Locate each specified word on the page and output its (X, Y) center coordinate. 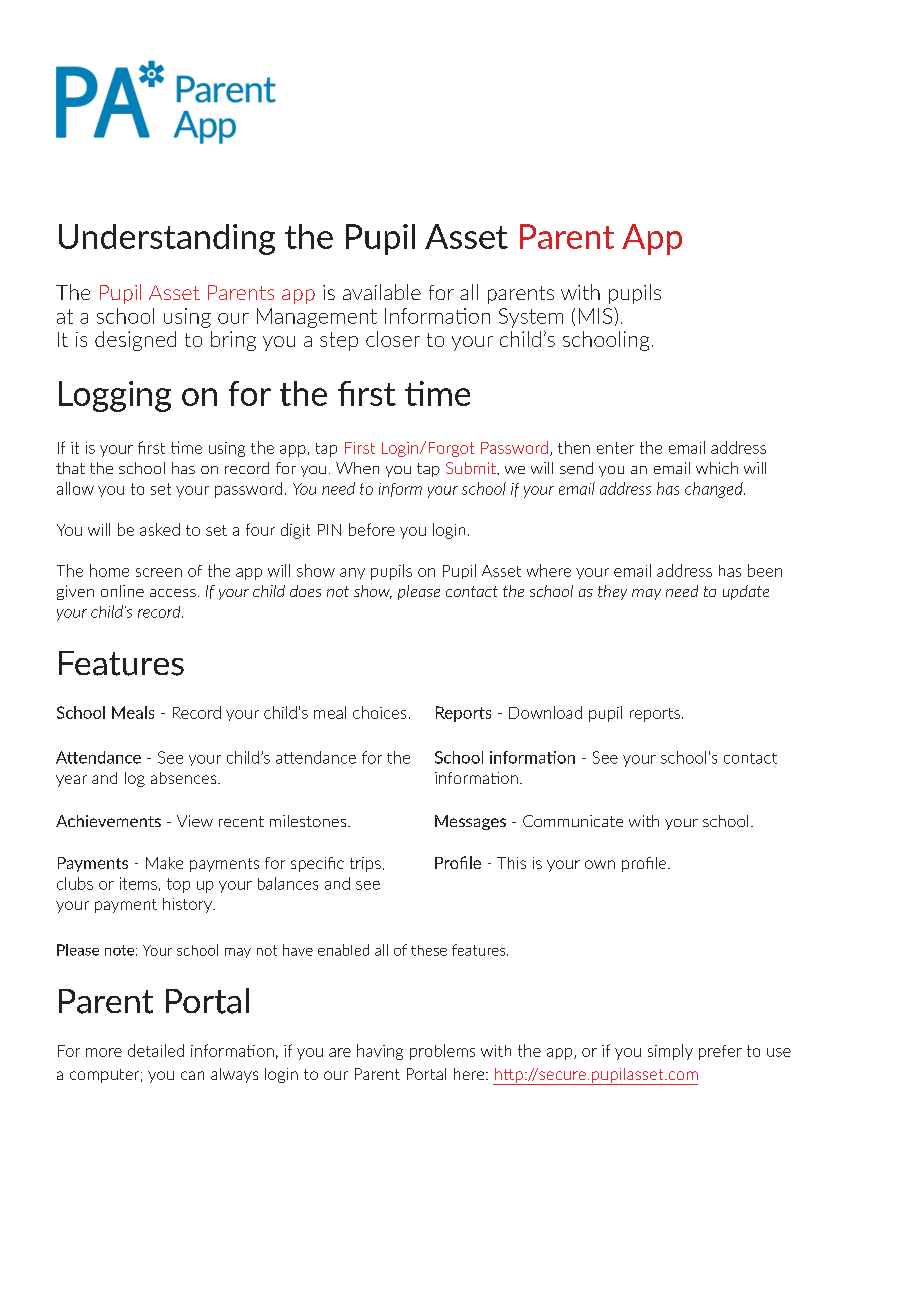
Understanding (167, 239)
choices (379, 712)
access (173, 593)
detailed (156, 1050)
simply (670, 1052)
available (382, 292)
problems (442, 1052)
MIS (597, 315)
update (746, 592)
